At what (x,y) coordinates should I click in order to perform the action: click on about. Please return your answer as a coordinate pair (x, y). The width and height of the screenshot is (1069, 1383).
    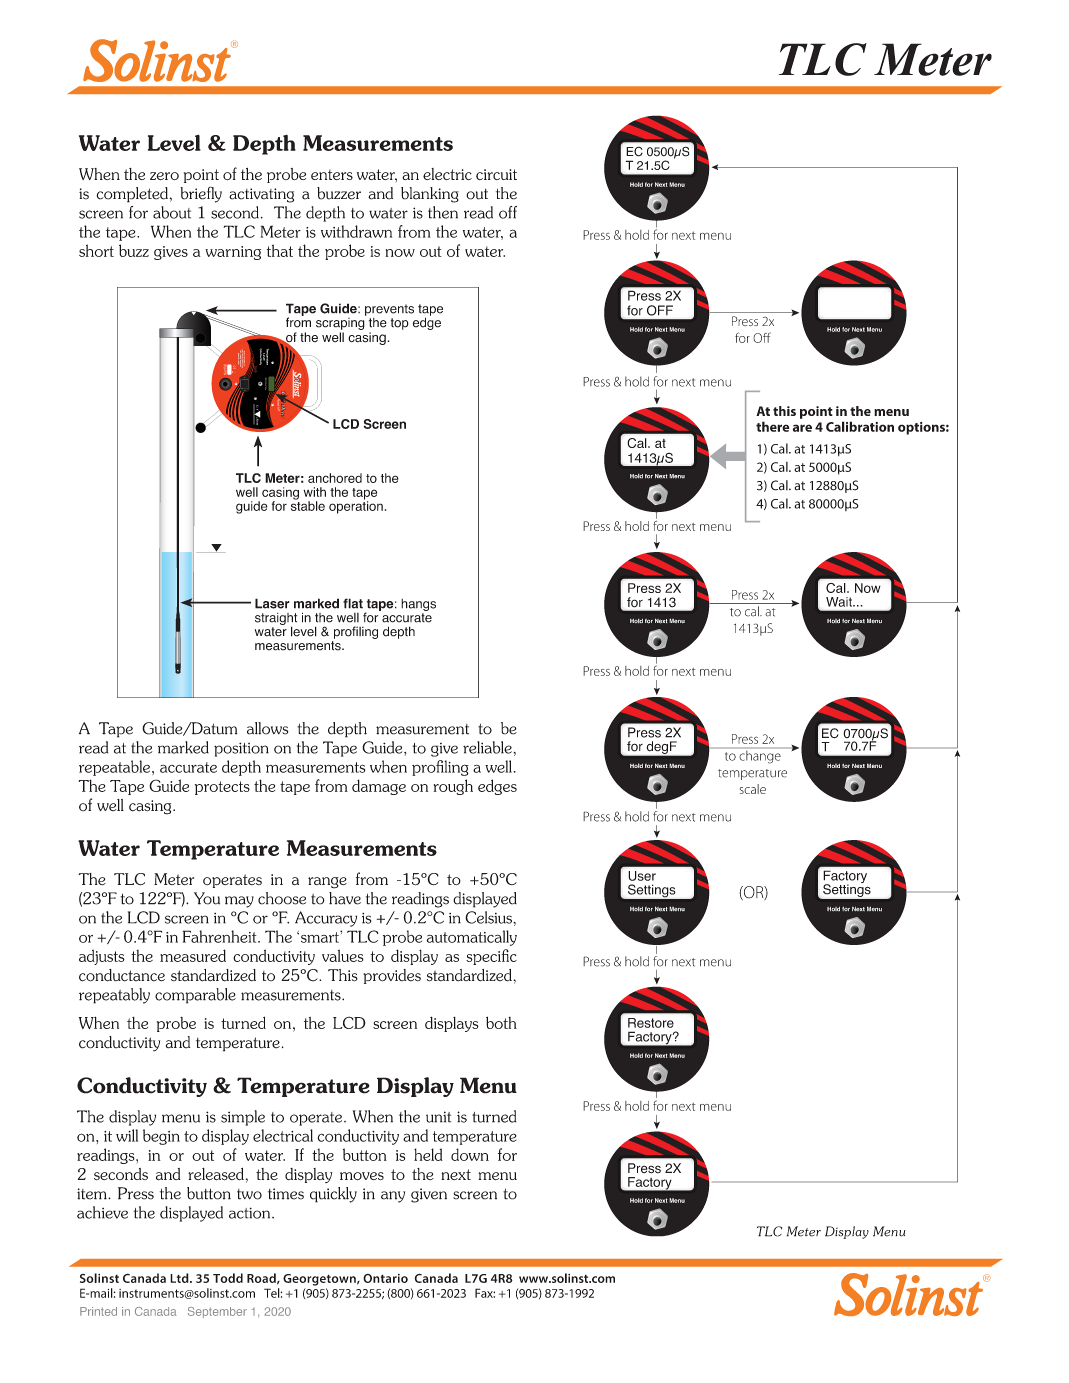
    Looking at the image, I should click on (172, 212).
